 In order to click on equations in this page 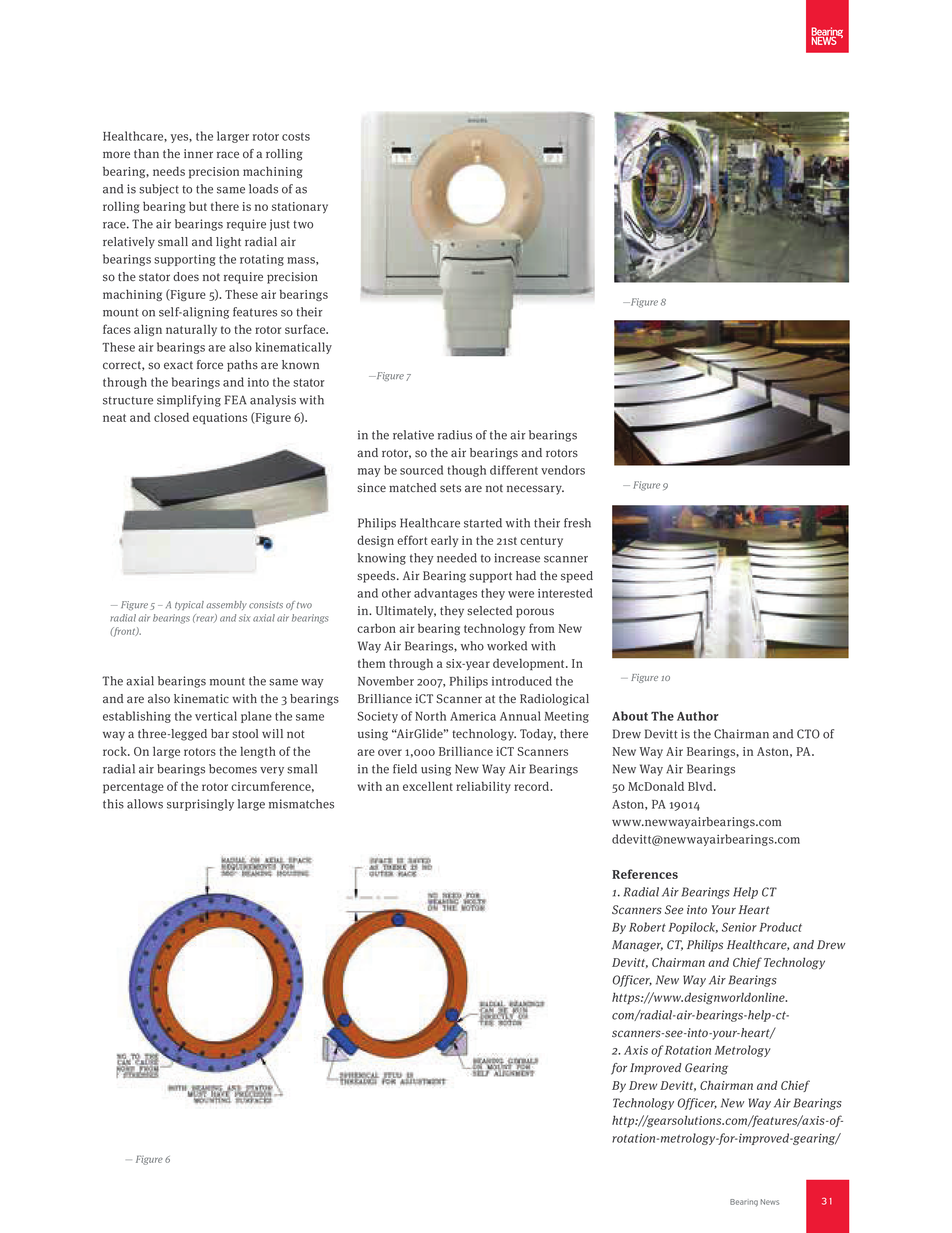, I will do `click(220, 419)`.
